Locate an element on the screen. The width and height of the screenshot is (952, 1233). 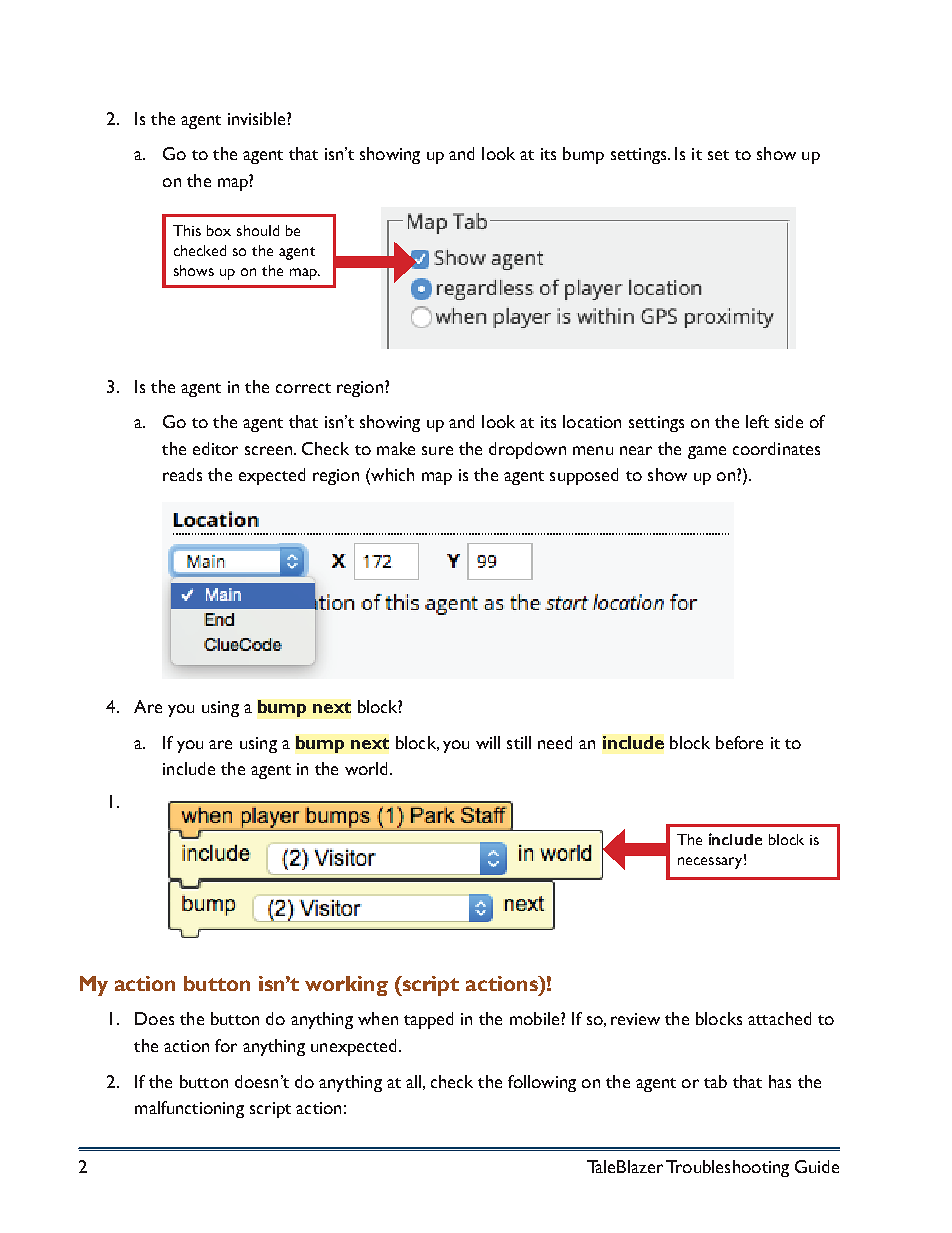
should is located at coordinates (258, 230).
